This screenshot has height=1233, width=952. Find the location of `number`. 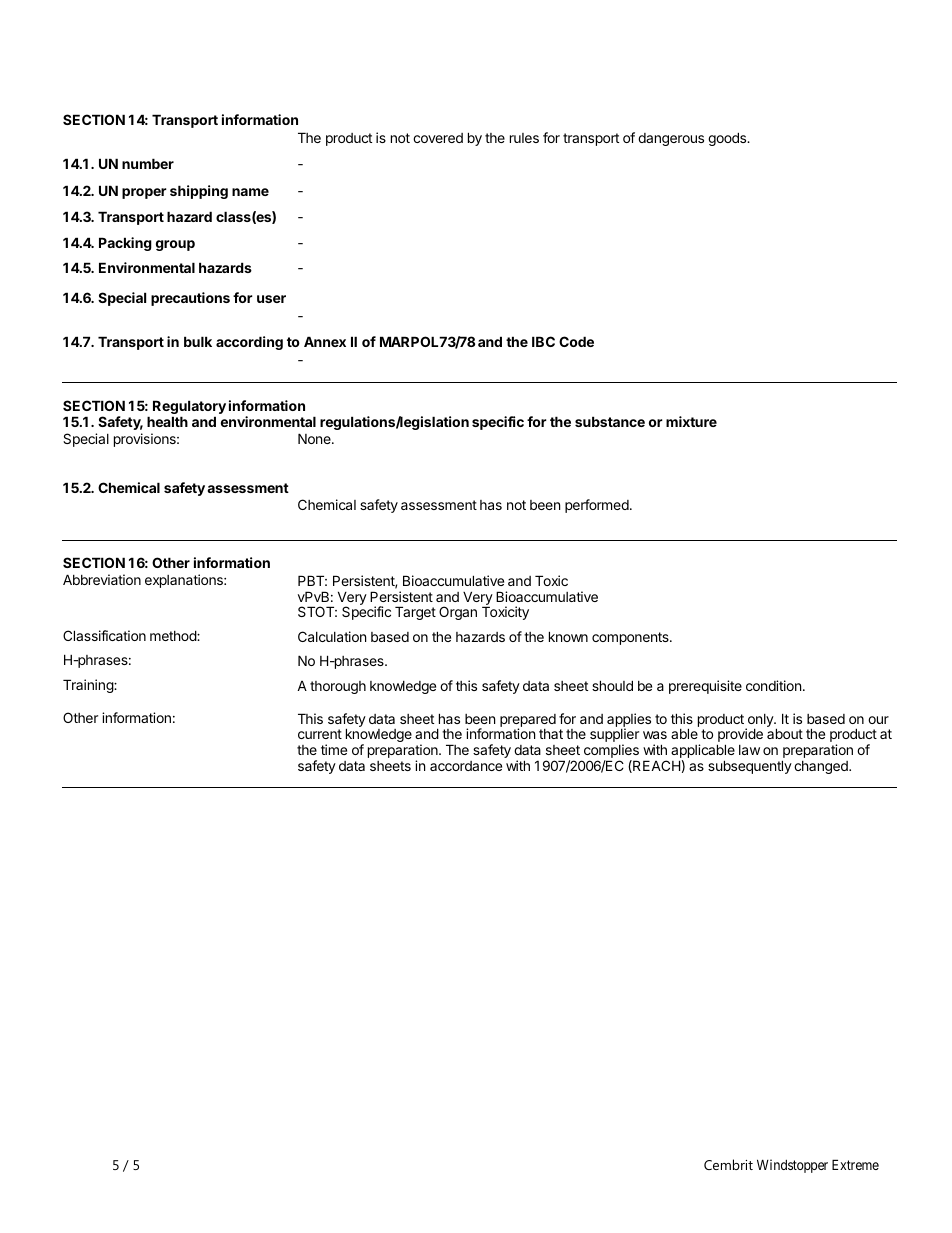

number is located at coordinates (148, 163).
